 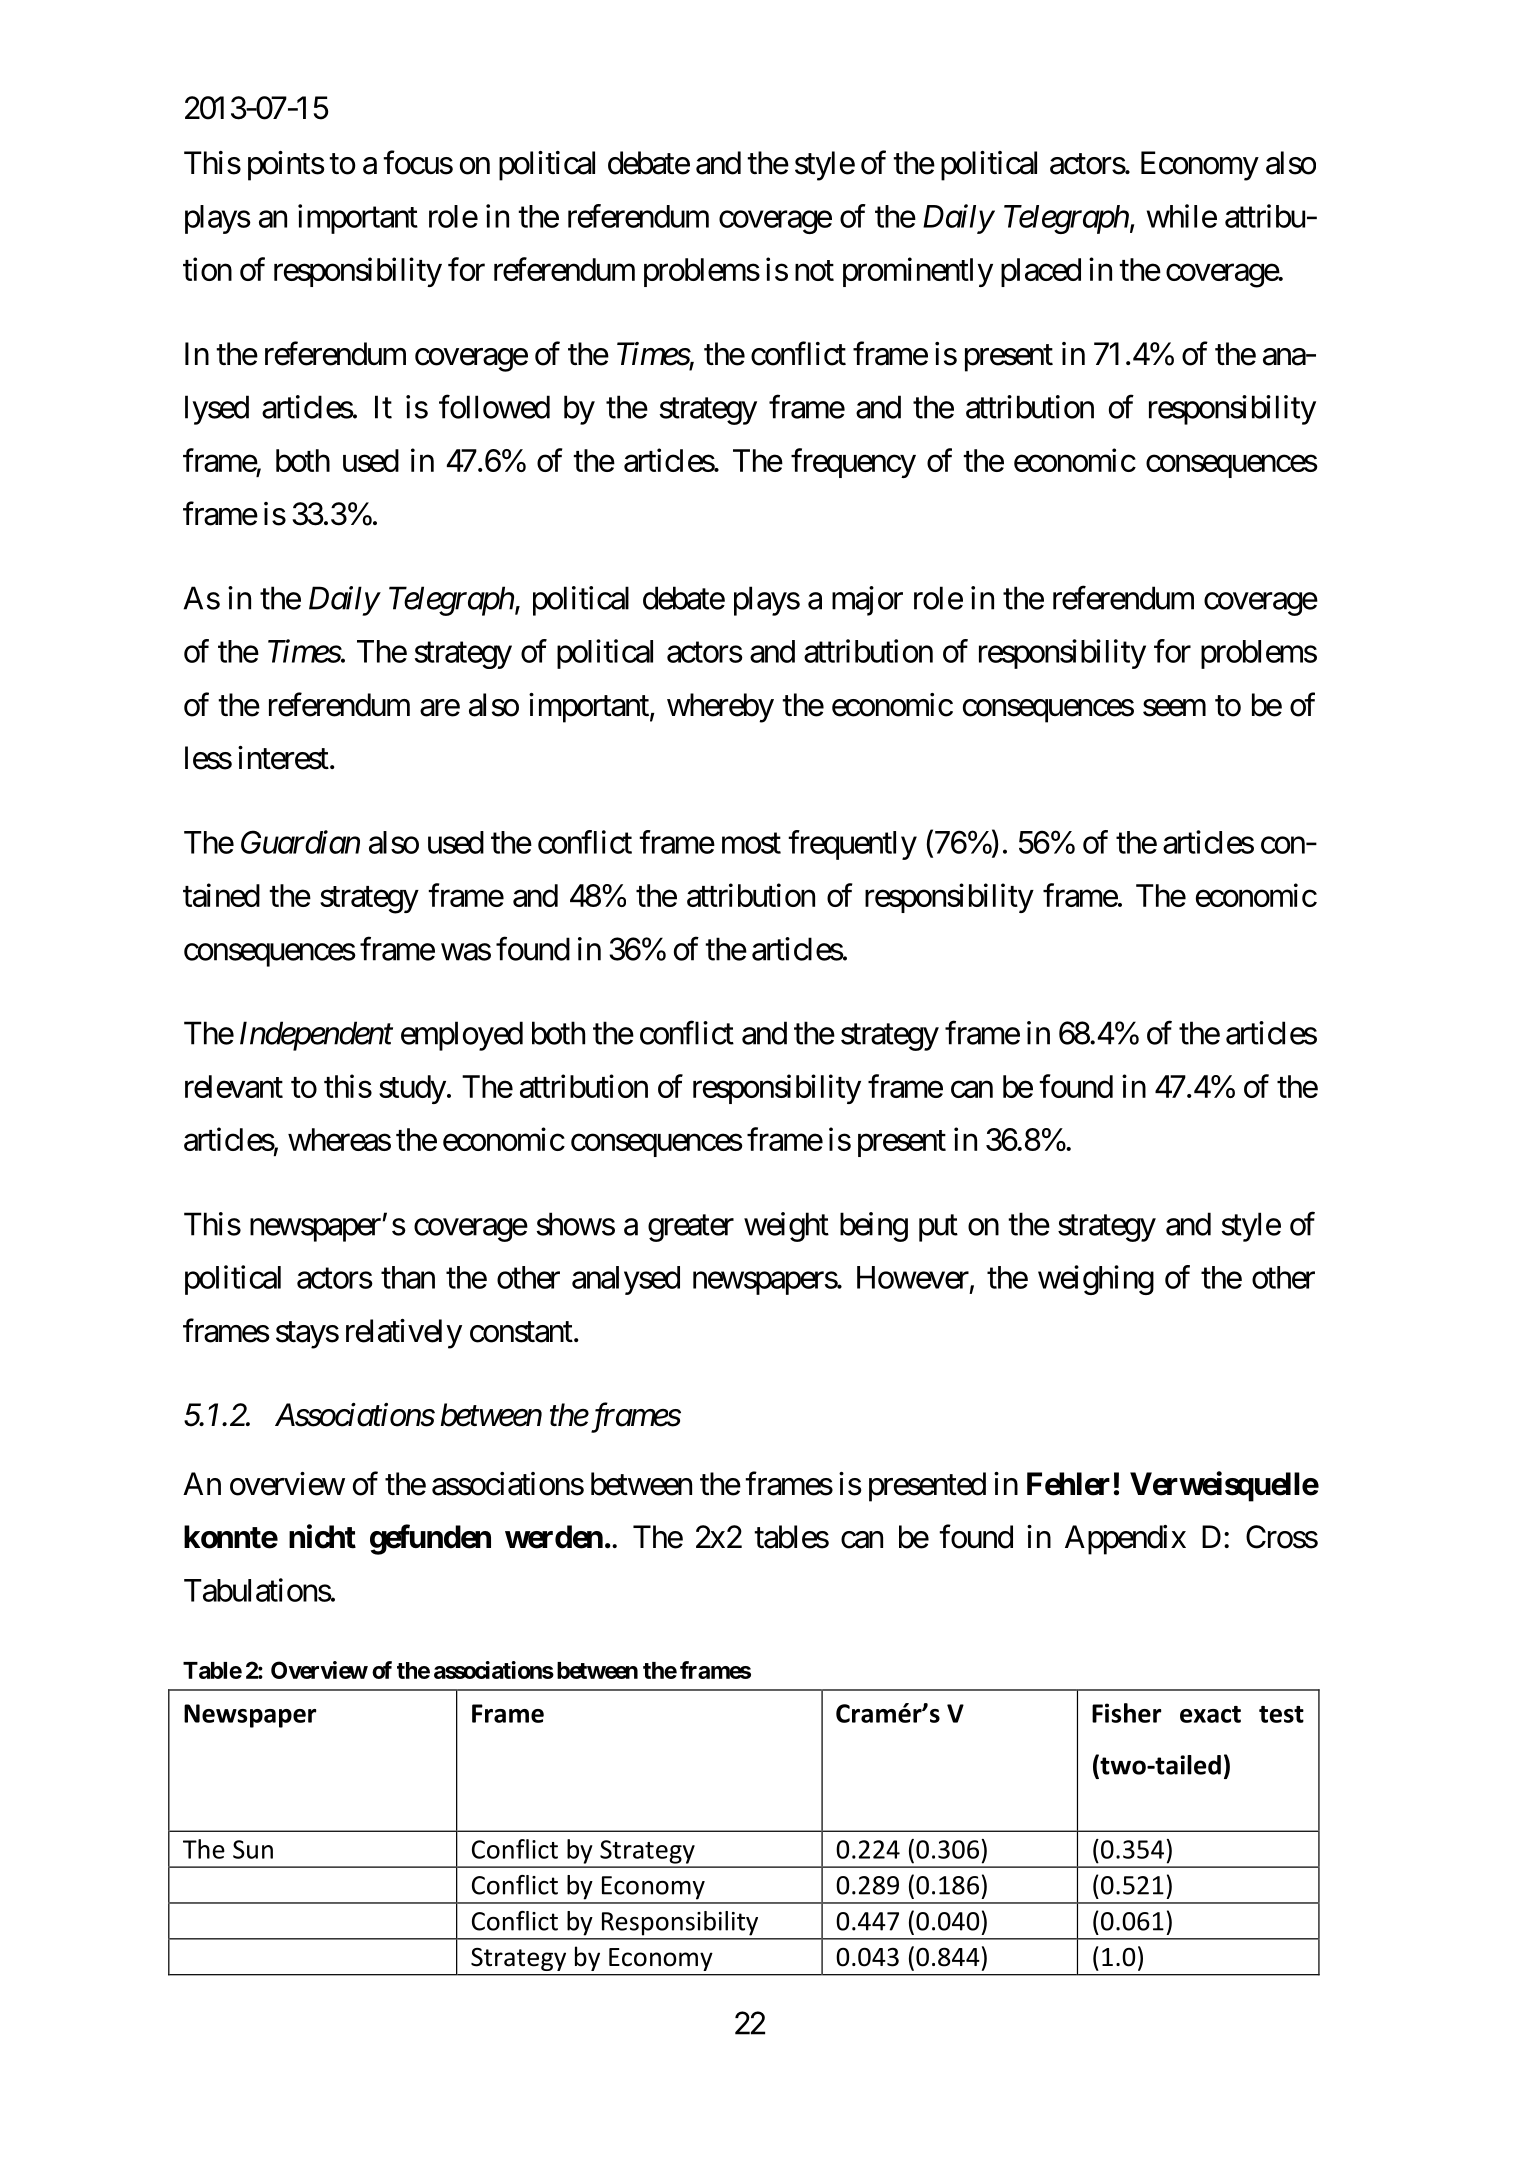 What do you see at coordinates (404, 1334) in the page?
I see `relatively` at bounding box center [404, 1334].
